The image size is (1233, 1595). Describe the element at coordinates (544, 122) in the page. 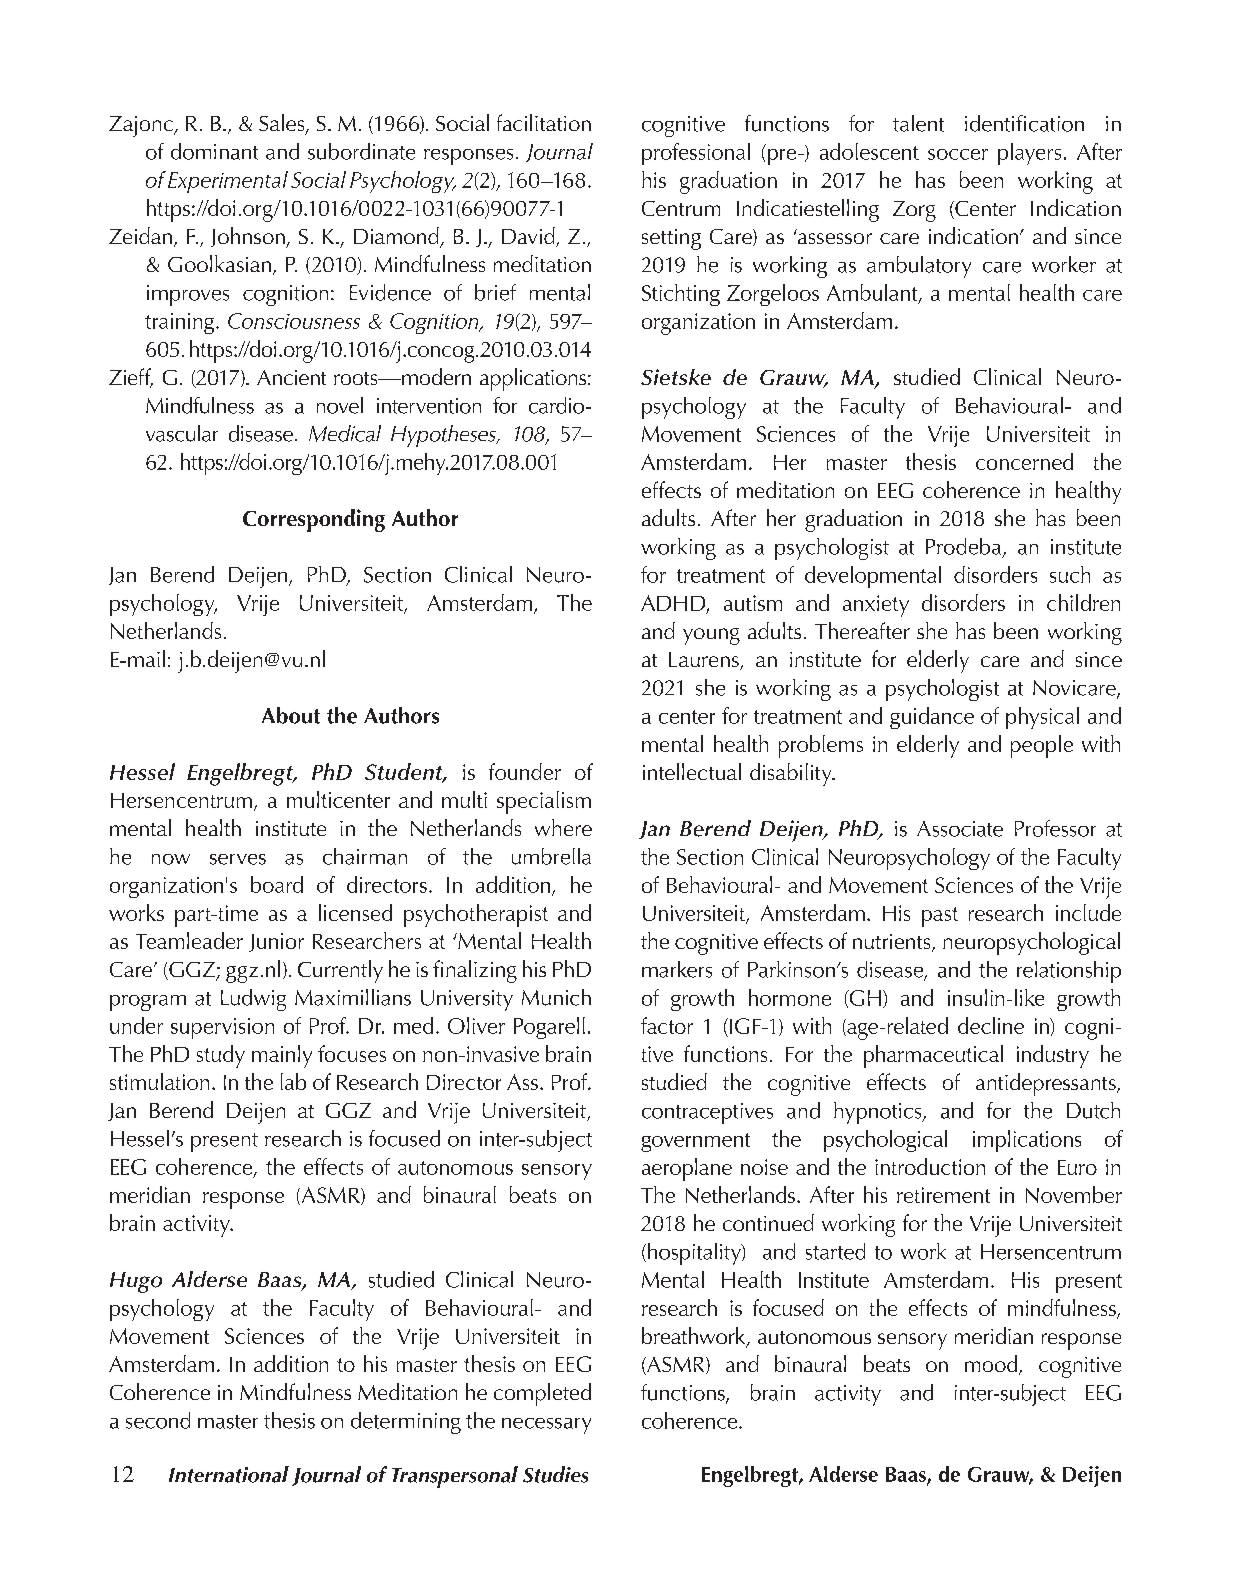

I see `facilitation` at that location.
